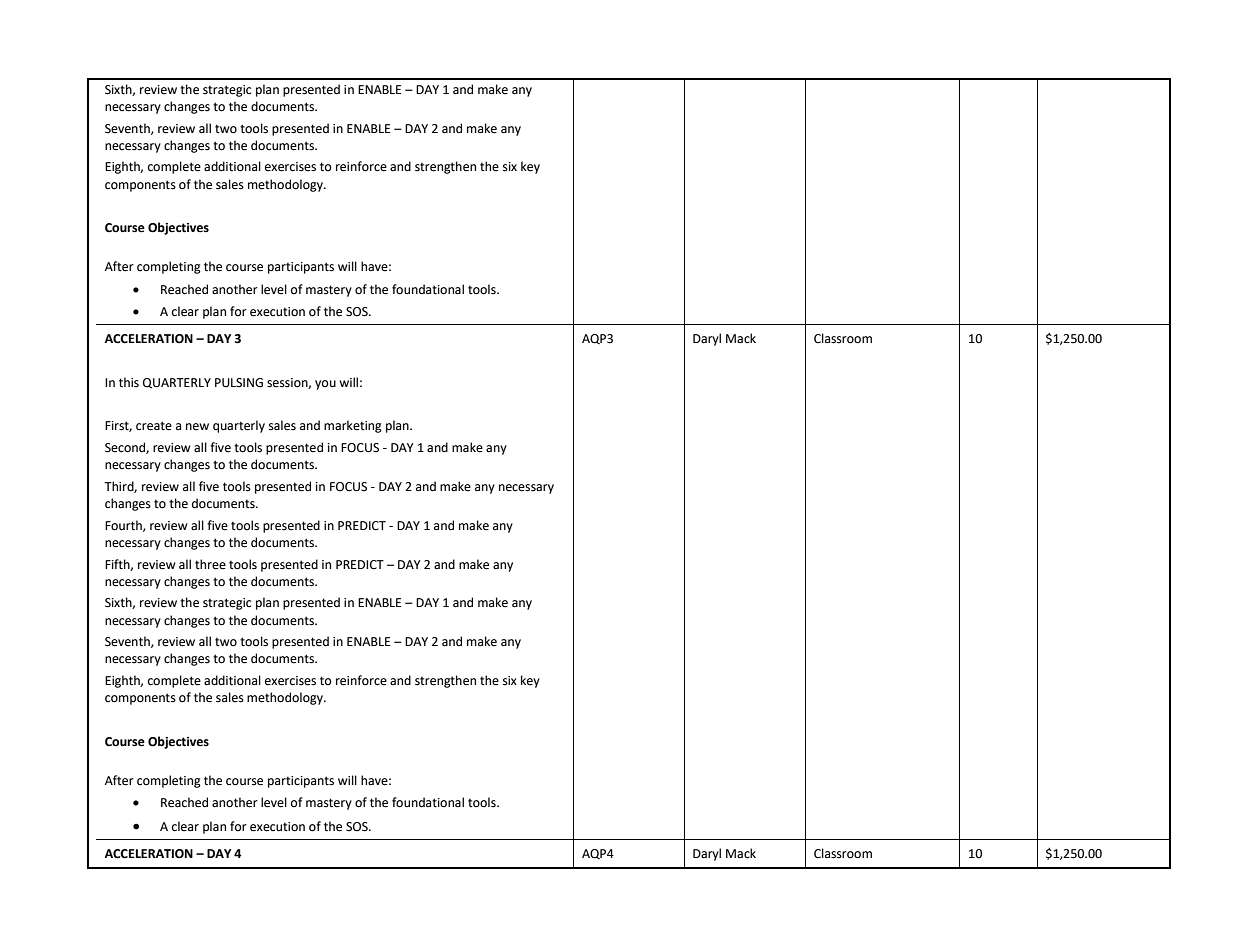  What do you see at coordinates (353, 426) in the screenshot?
I see `marketing` at bounding box center [353, 426].
